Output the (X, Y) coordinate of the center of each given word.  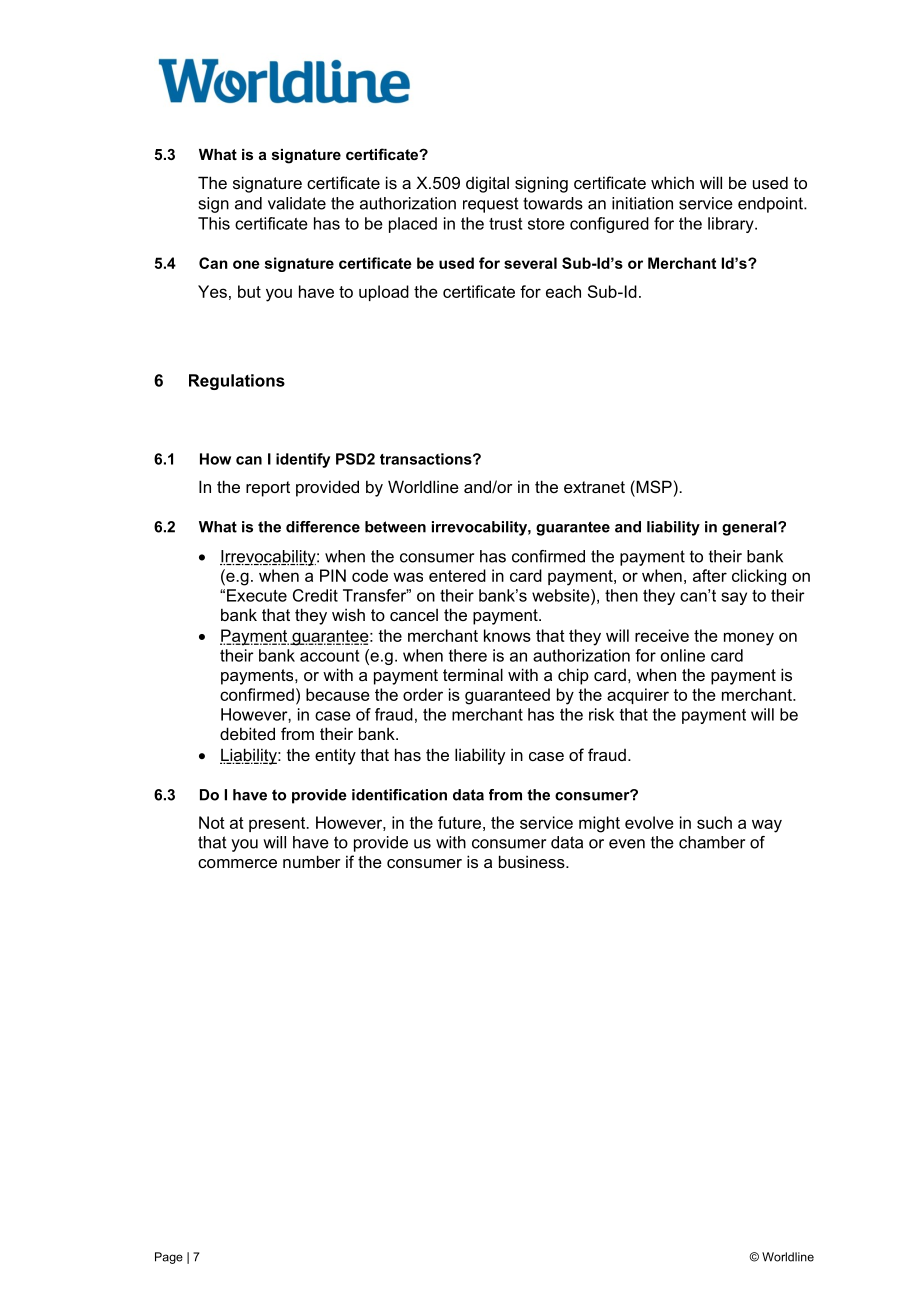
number (312, 861)
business (533, 861)
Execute (257, 595)
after (710, 575)
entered (457, 575)
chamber (712, 842)
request (491, 205)
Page (169, 1258)
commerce (237, 863)
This (214, 223)
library (732, 225)
